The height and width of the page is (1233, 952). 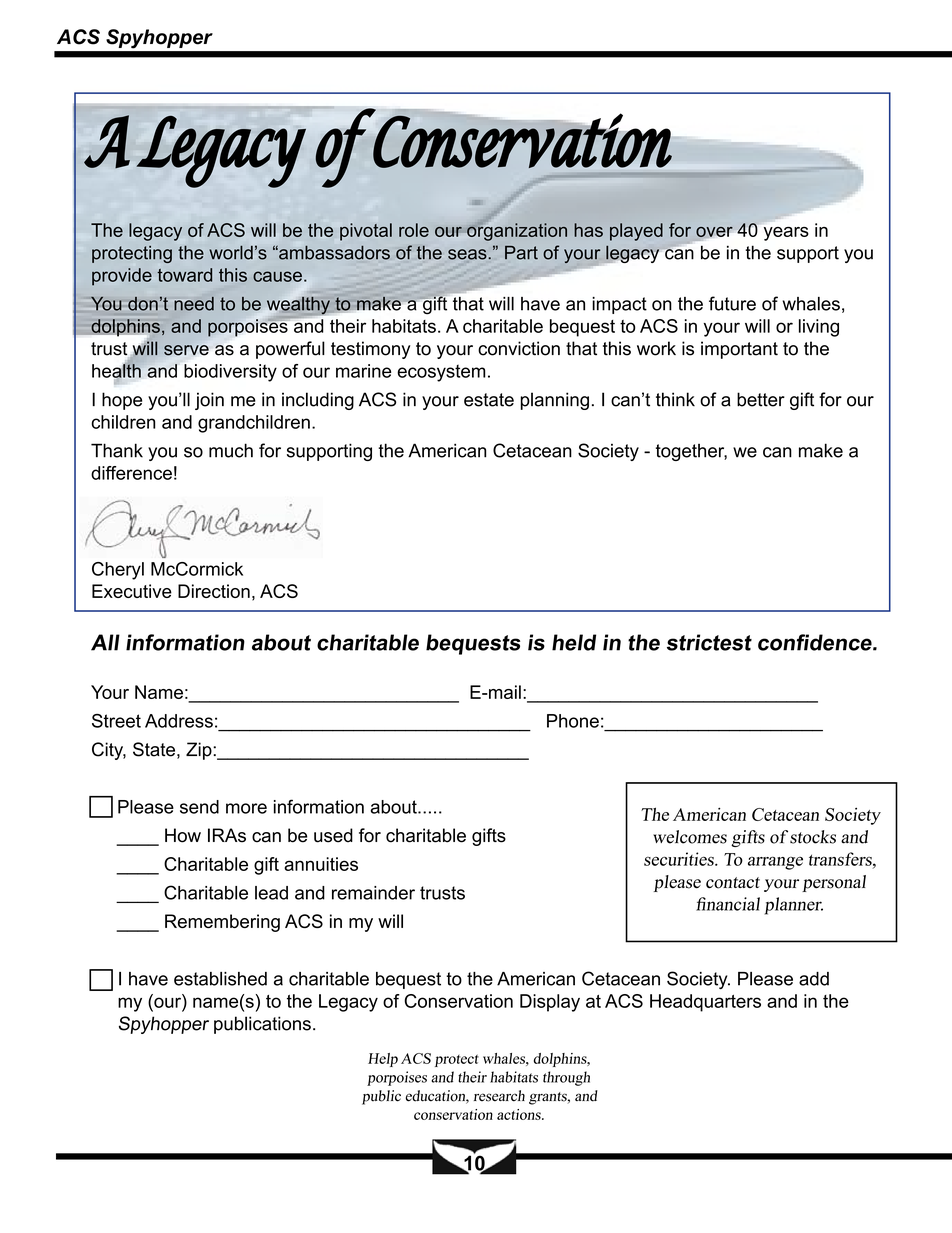 What do you see at coordinates (132, 591) in the page?
I see `Executive` at bounding box center [132, 591].
